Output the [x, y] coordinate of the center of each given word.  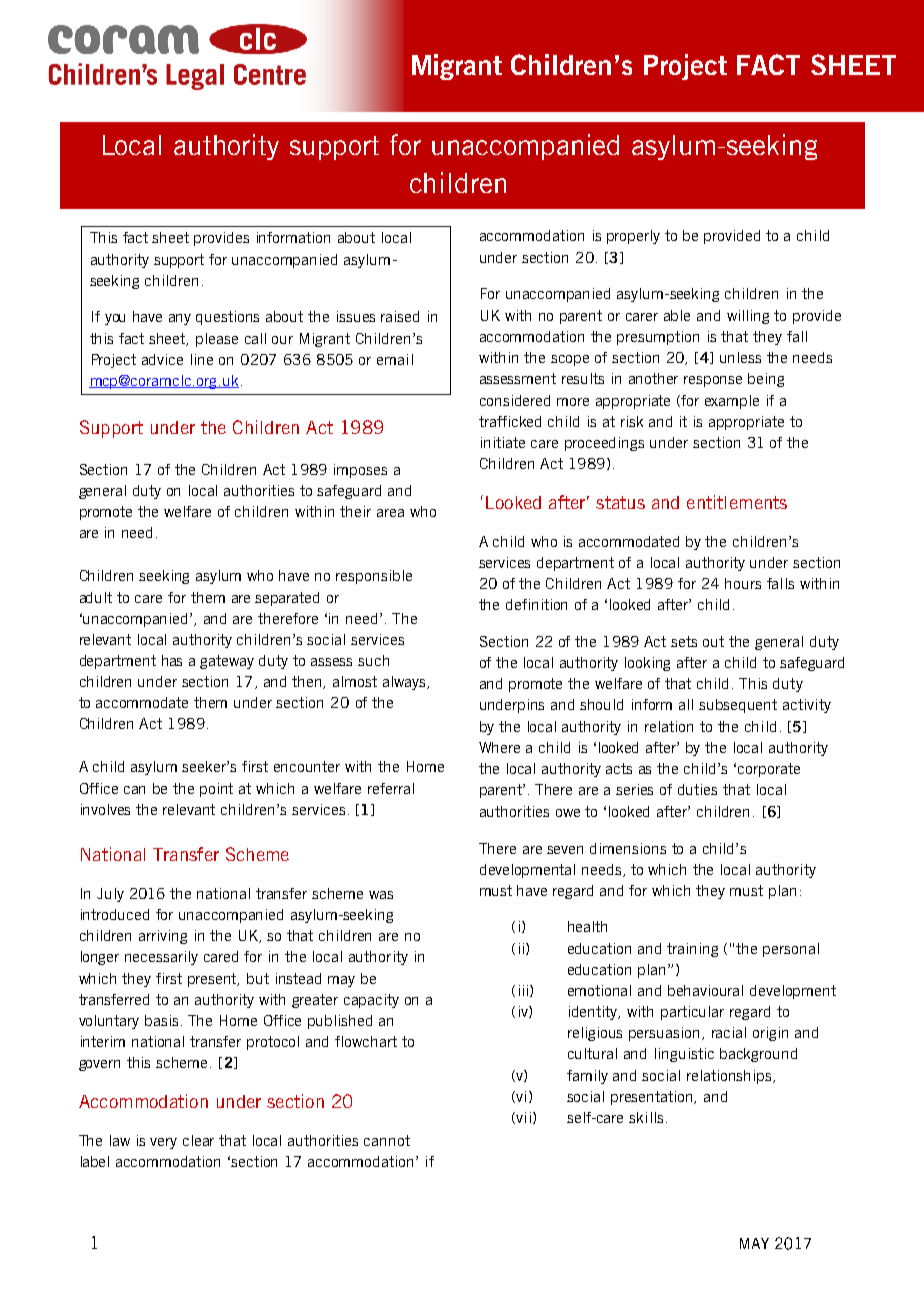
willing [748, 317]
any [180, 319]
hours [743, 583]
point [216, 790]
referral [391, 788]
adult [96, 597]
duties [697, 789]
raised [400, 316]
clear [198, 1140]
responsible [374, 577]
